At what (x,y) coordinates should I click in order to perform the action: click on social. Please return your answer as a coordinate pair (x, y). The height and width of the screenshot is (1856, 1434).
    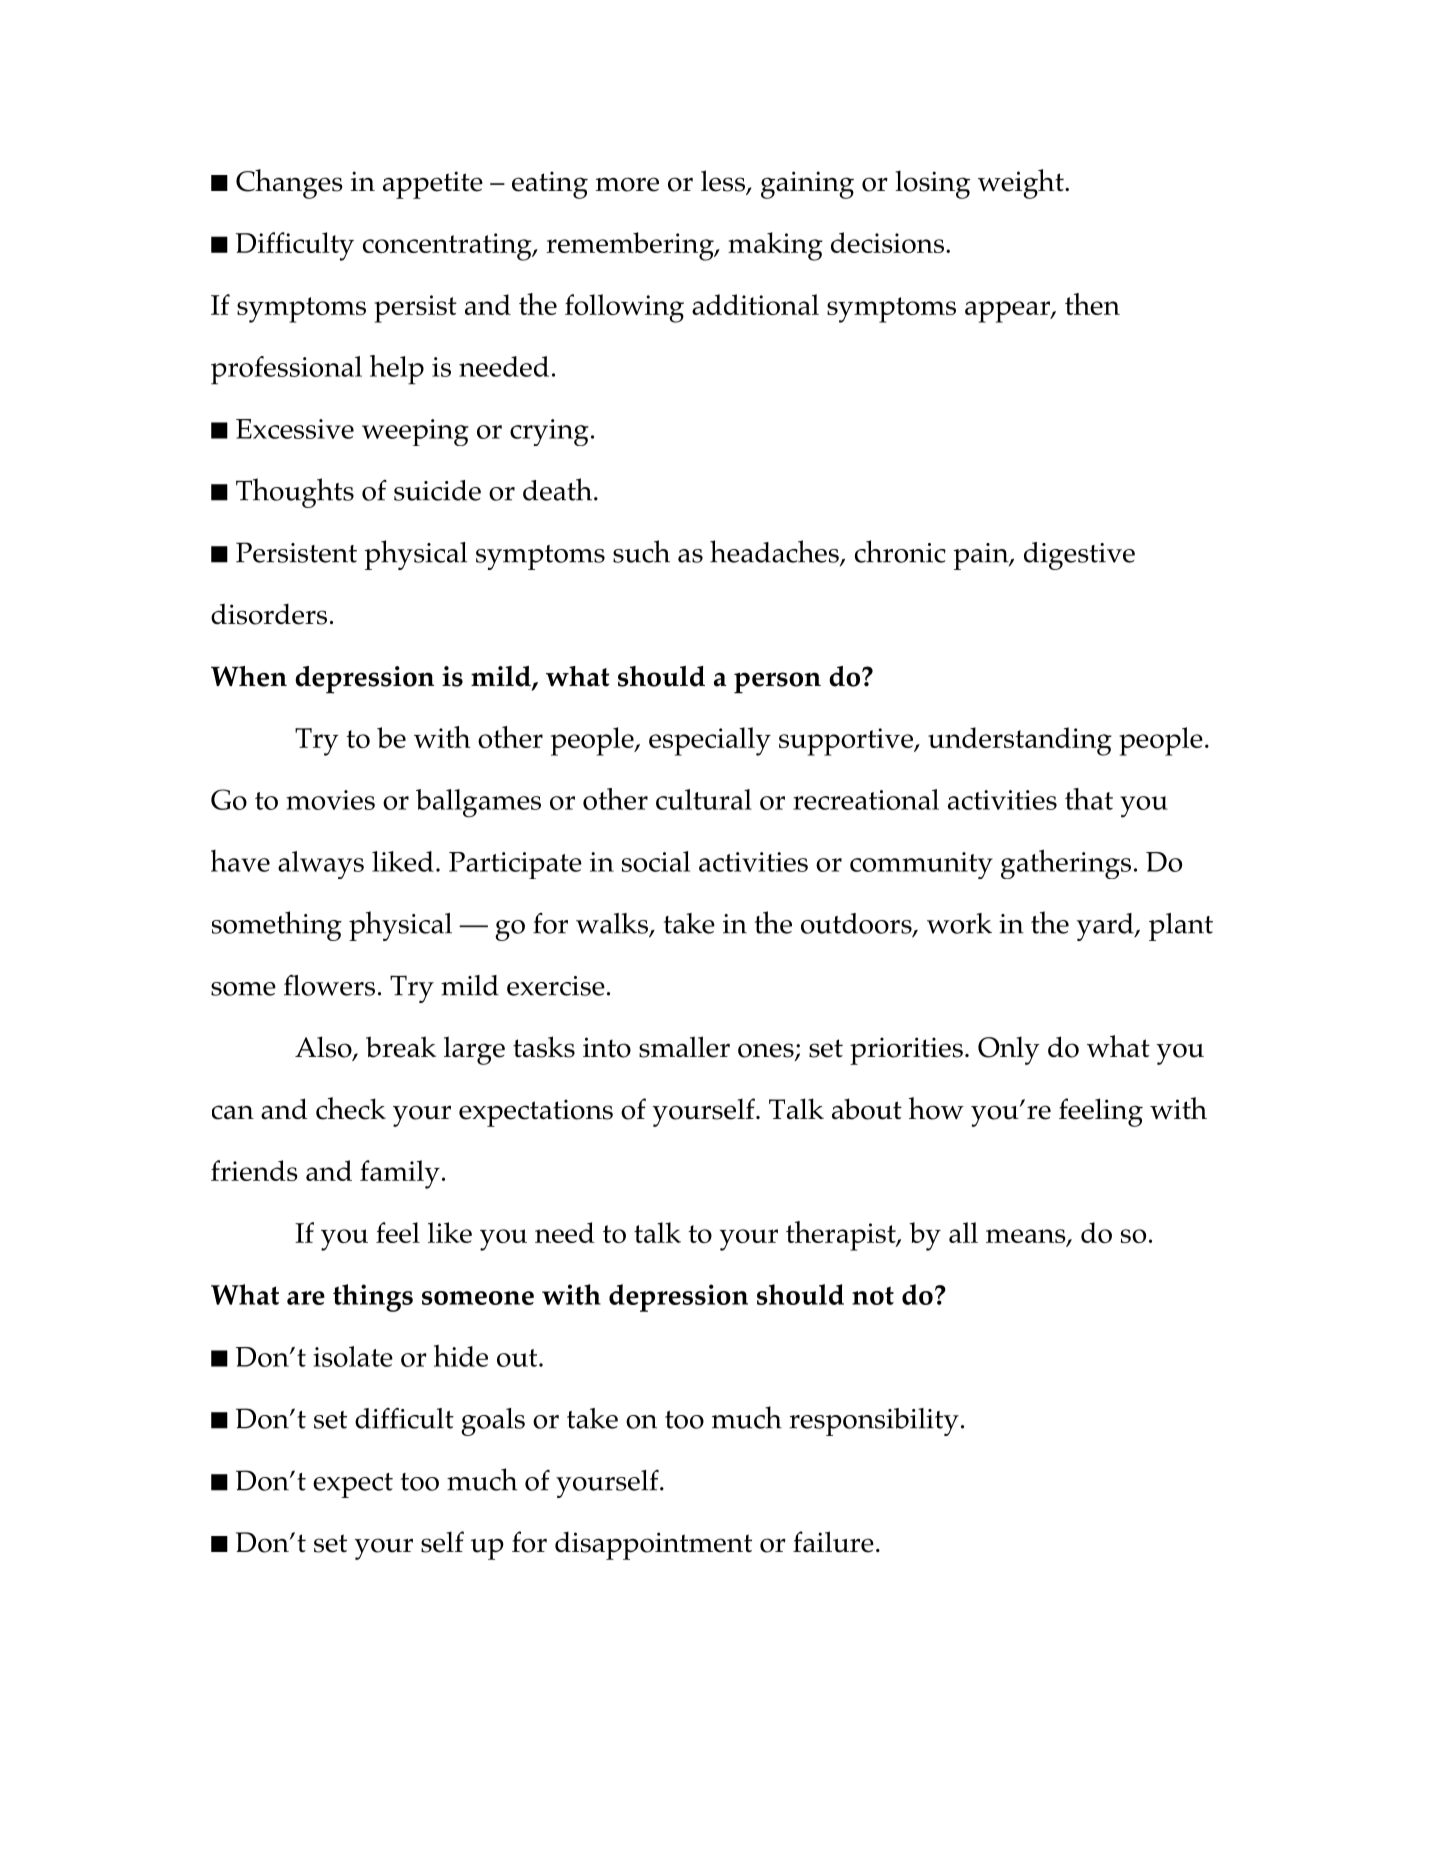
    Looking at the image, I should click on (656, 861).
